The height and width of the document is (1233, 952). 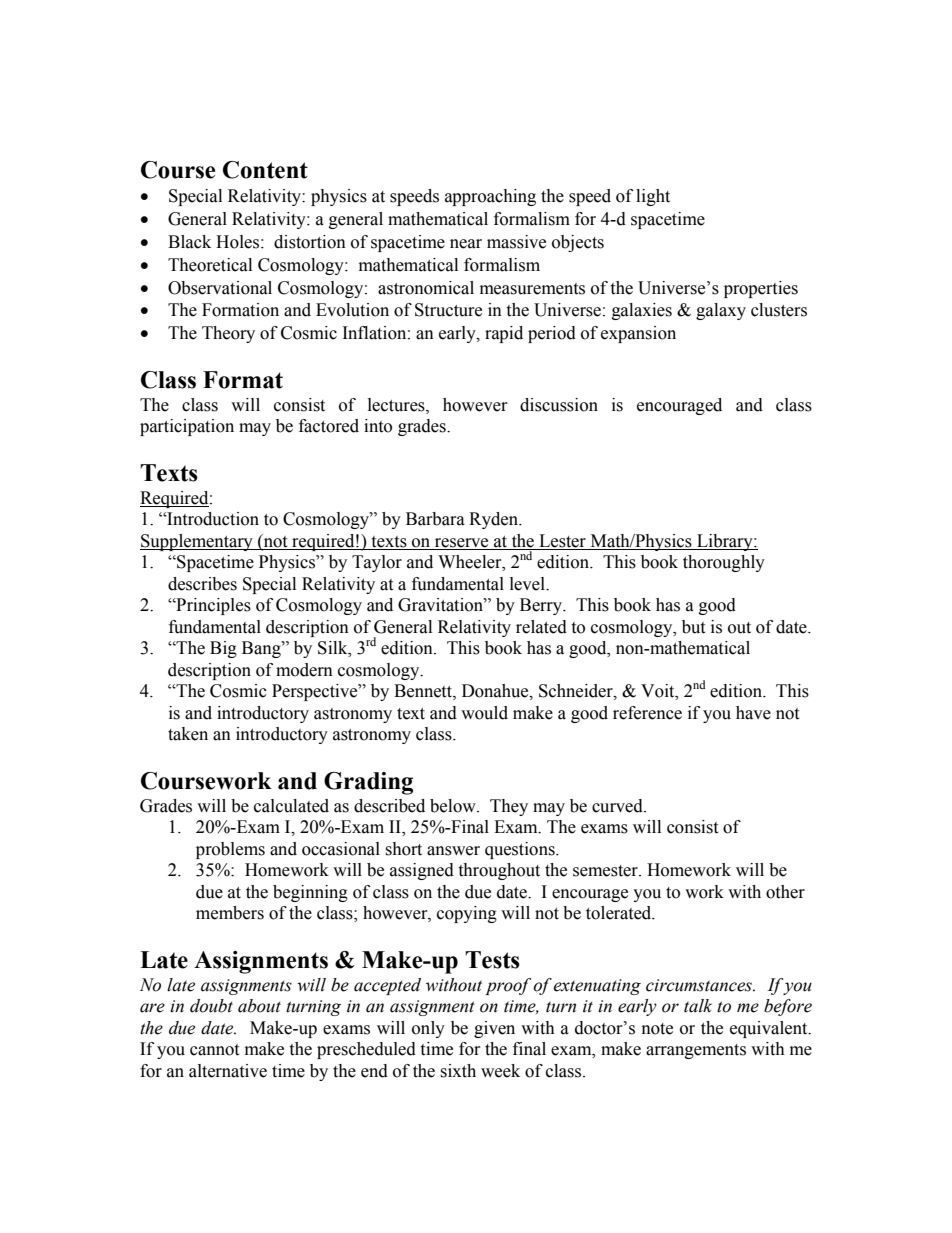 What do you see at coordinates (542, 606) in the document?
I see `Berry` at bounding box center [542, 606].
